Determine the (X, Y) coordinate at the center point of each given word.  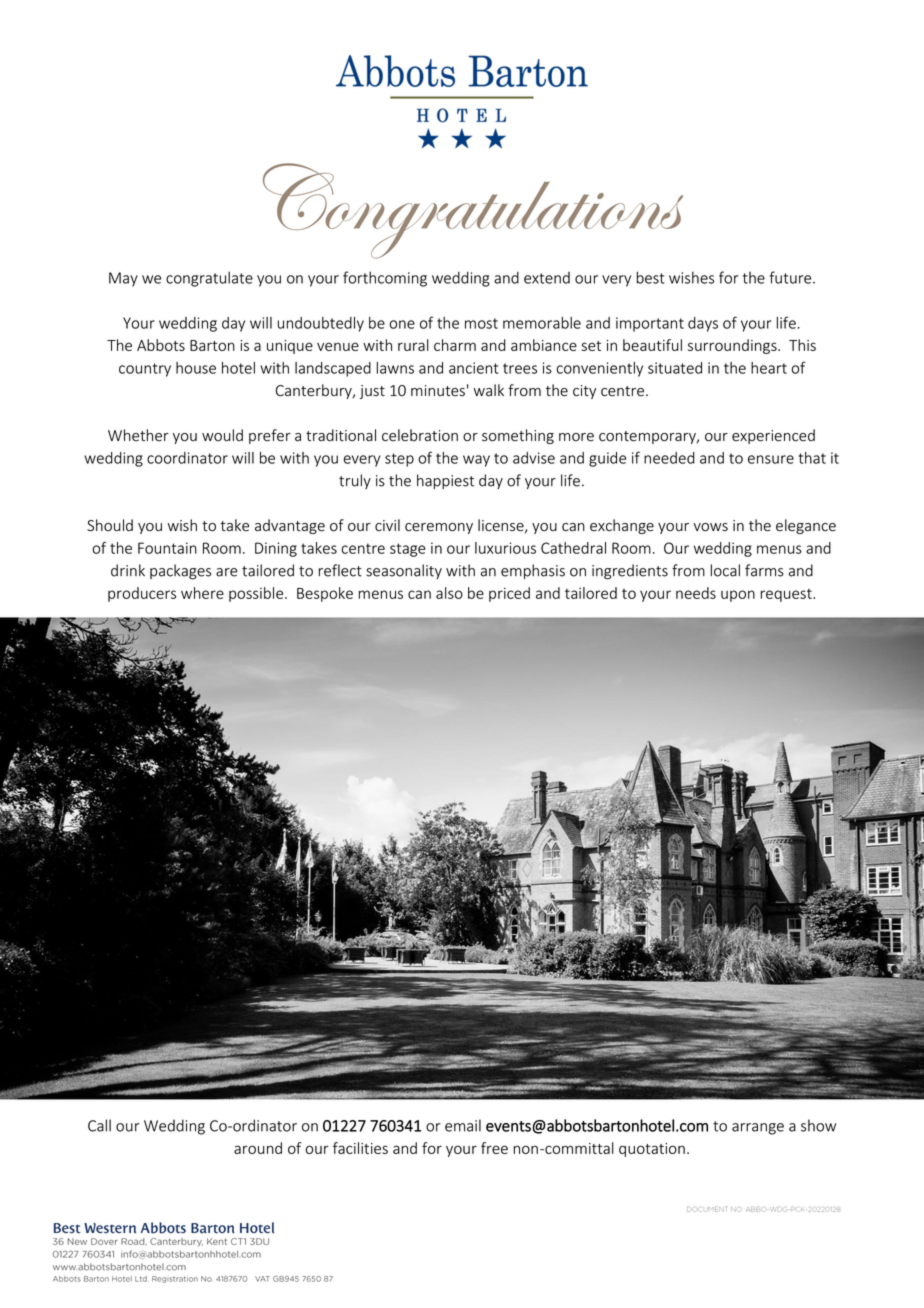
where (202, 593)
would (222, 435)
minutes (438, 391)
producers (142, 594)
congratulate (209, 279)
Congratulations (473, 211)
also (449, 593)
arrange (758, 1129)
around (258, 1148)
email (463, 1125)
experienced (773, 436)
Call (99, 1125)
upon (738, 596)
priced (509, 594)
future (791, 277)
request (787, 595)
